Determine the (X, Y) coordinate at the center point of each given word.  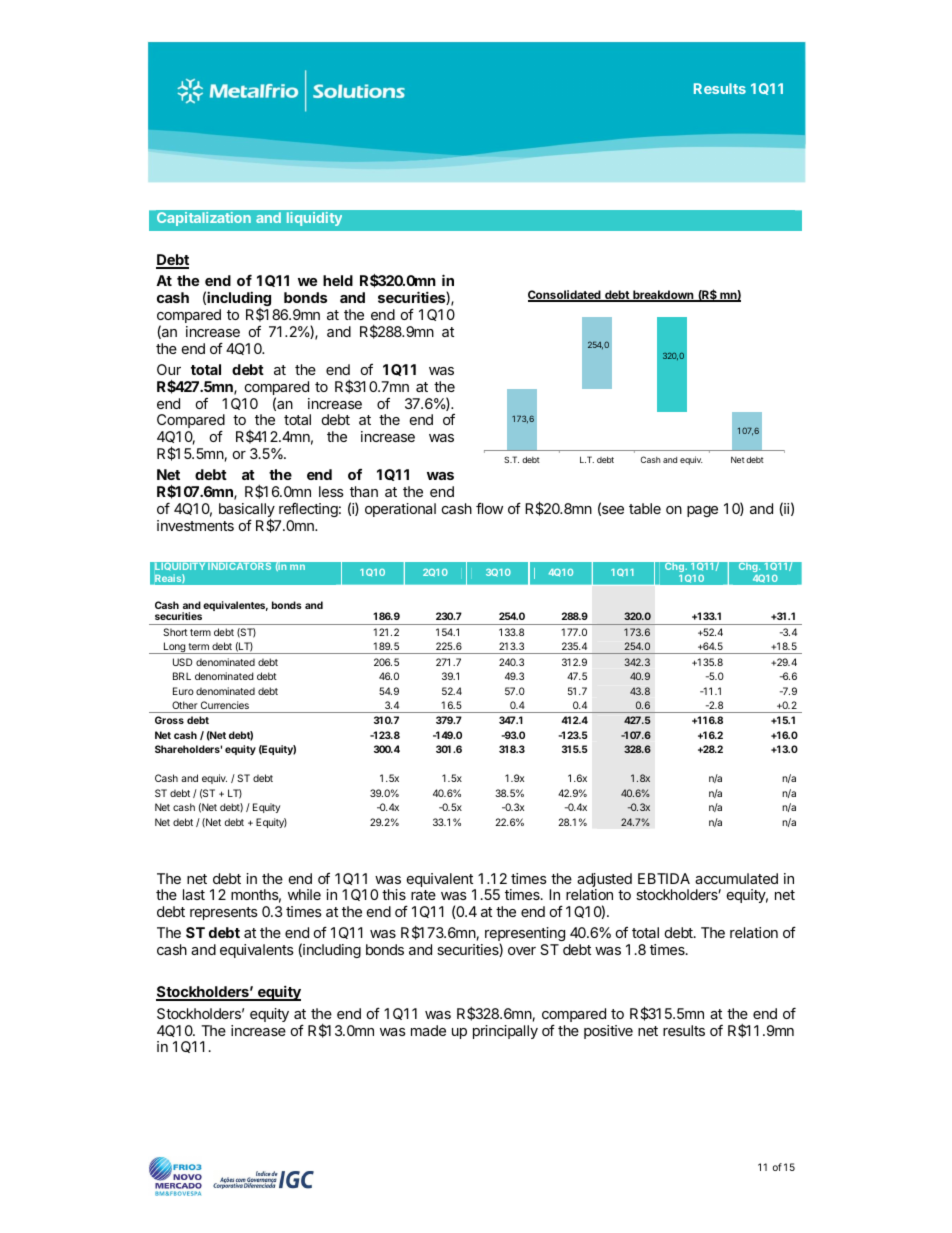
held (338, 280)
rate (423, 895)
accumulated (736, 878)
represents (224, 913)
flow (489, 508)
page (702, 511)
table (645, 508)
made (428, 1030)
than (364, 491)
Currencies (225, 705)
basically (247, 511)
